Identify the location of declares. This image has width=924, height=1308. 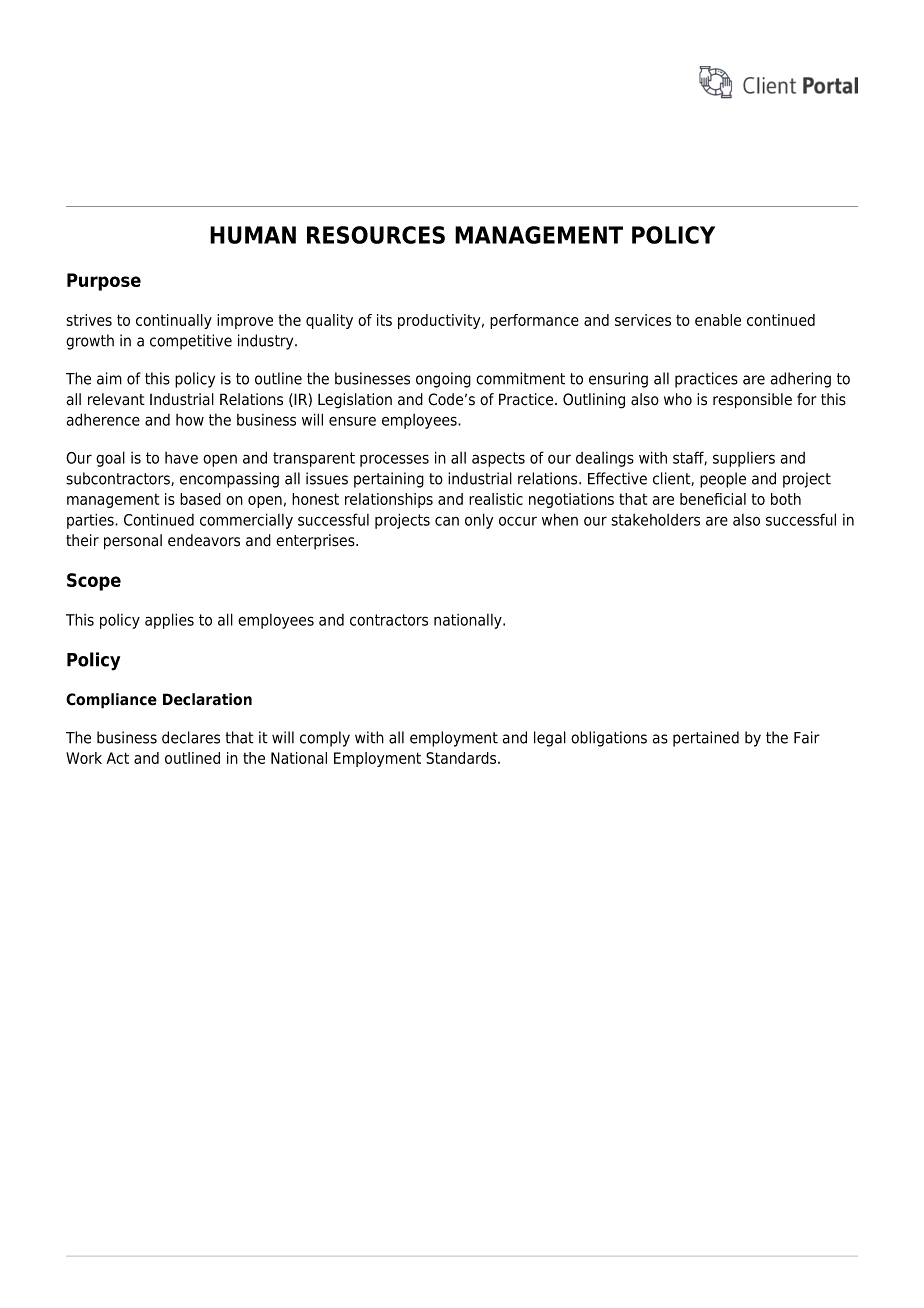
(191, 737).
